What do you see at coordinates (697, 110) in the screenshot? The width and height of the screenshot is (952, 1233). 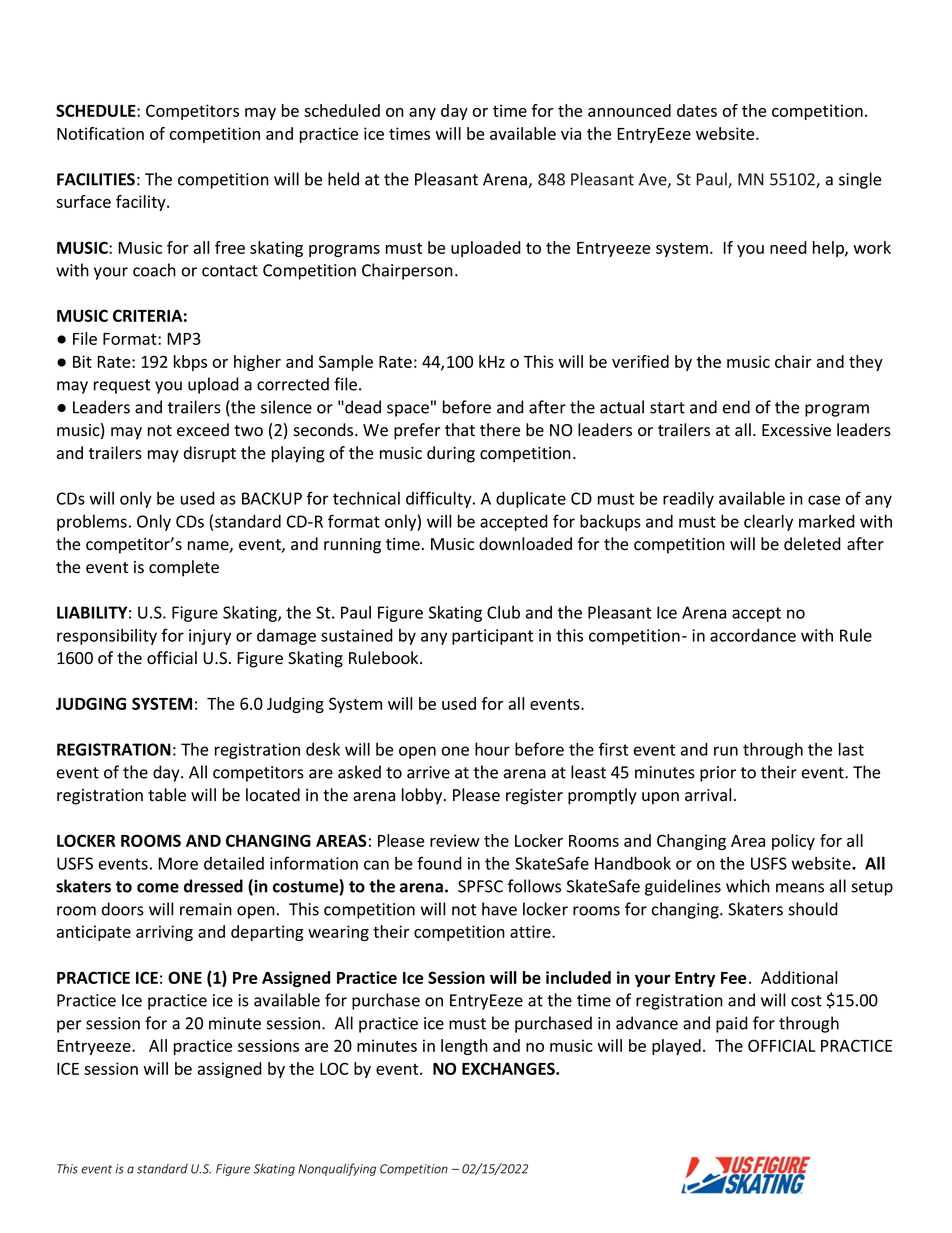 I see `dates` at bounding box center [697, 110].
